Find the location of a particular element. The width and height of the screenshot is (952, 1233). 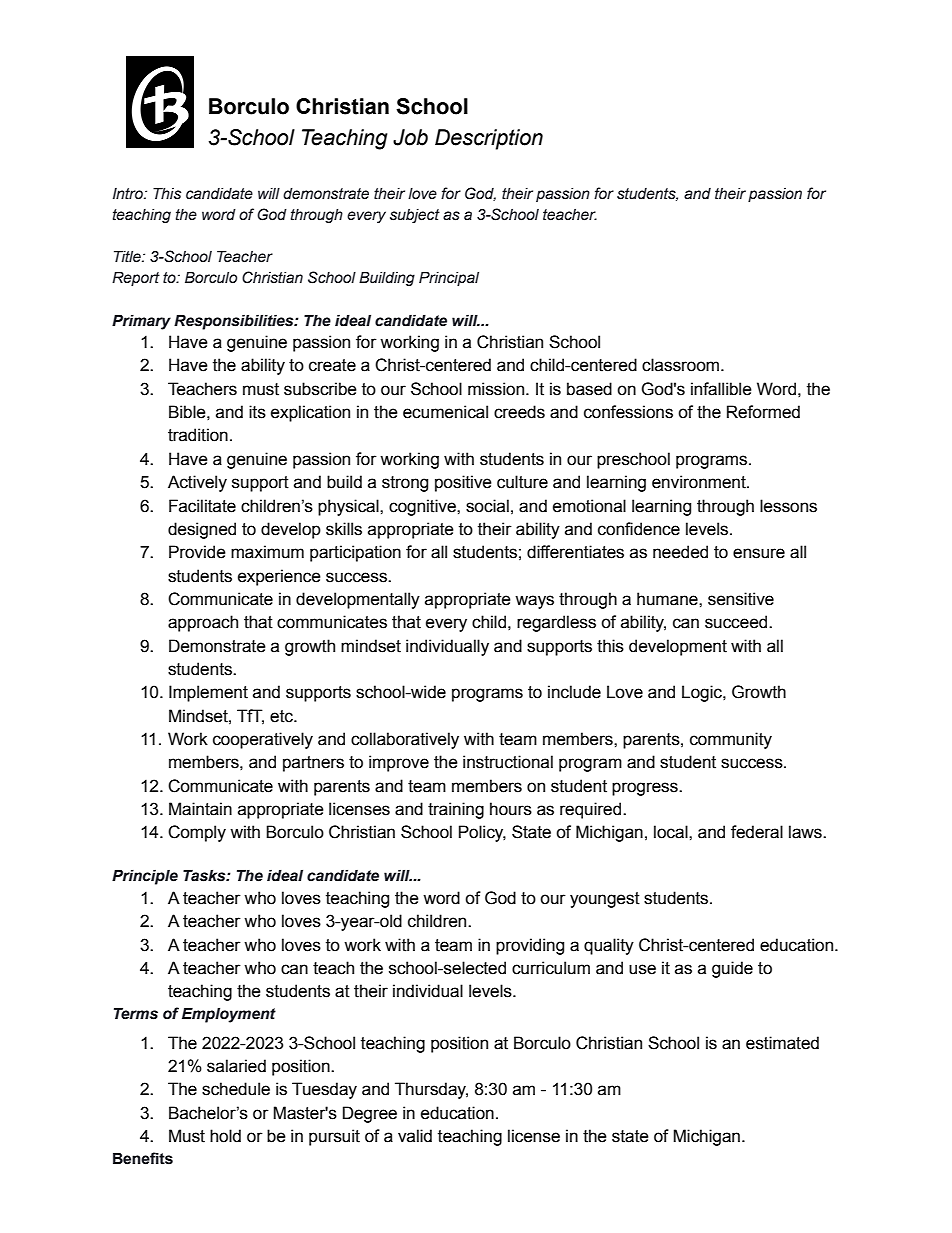

ecumenical is located at coordinates (445, 412).
